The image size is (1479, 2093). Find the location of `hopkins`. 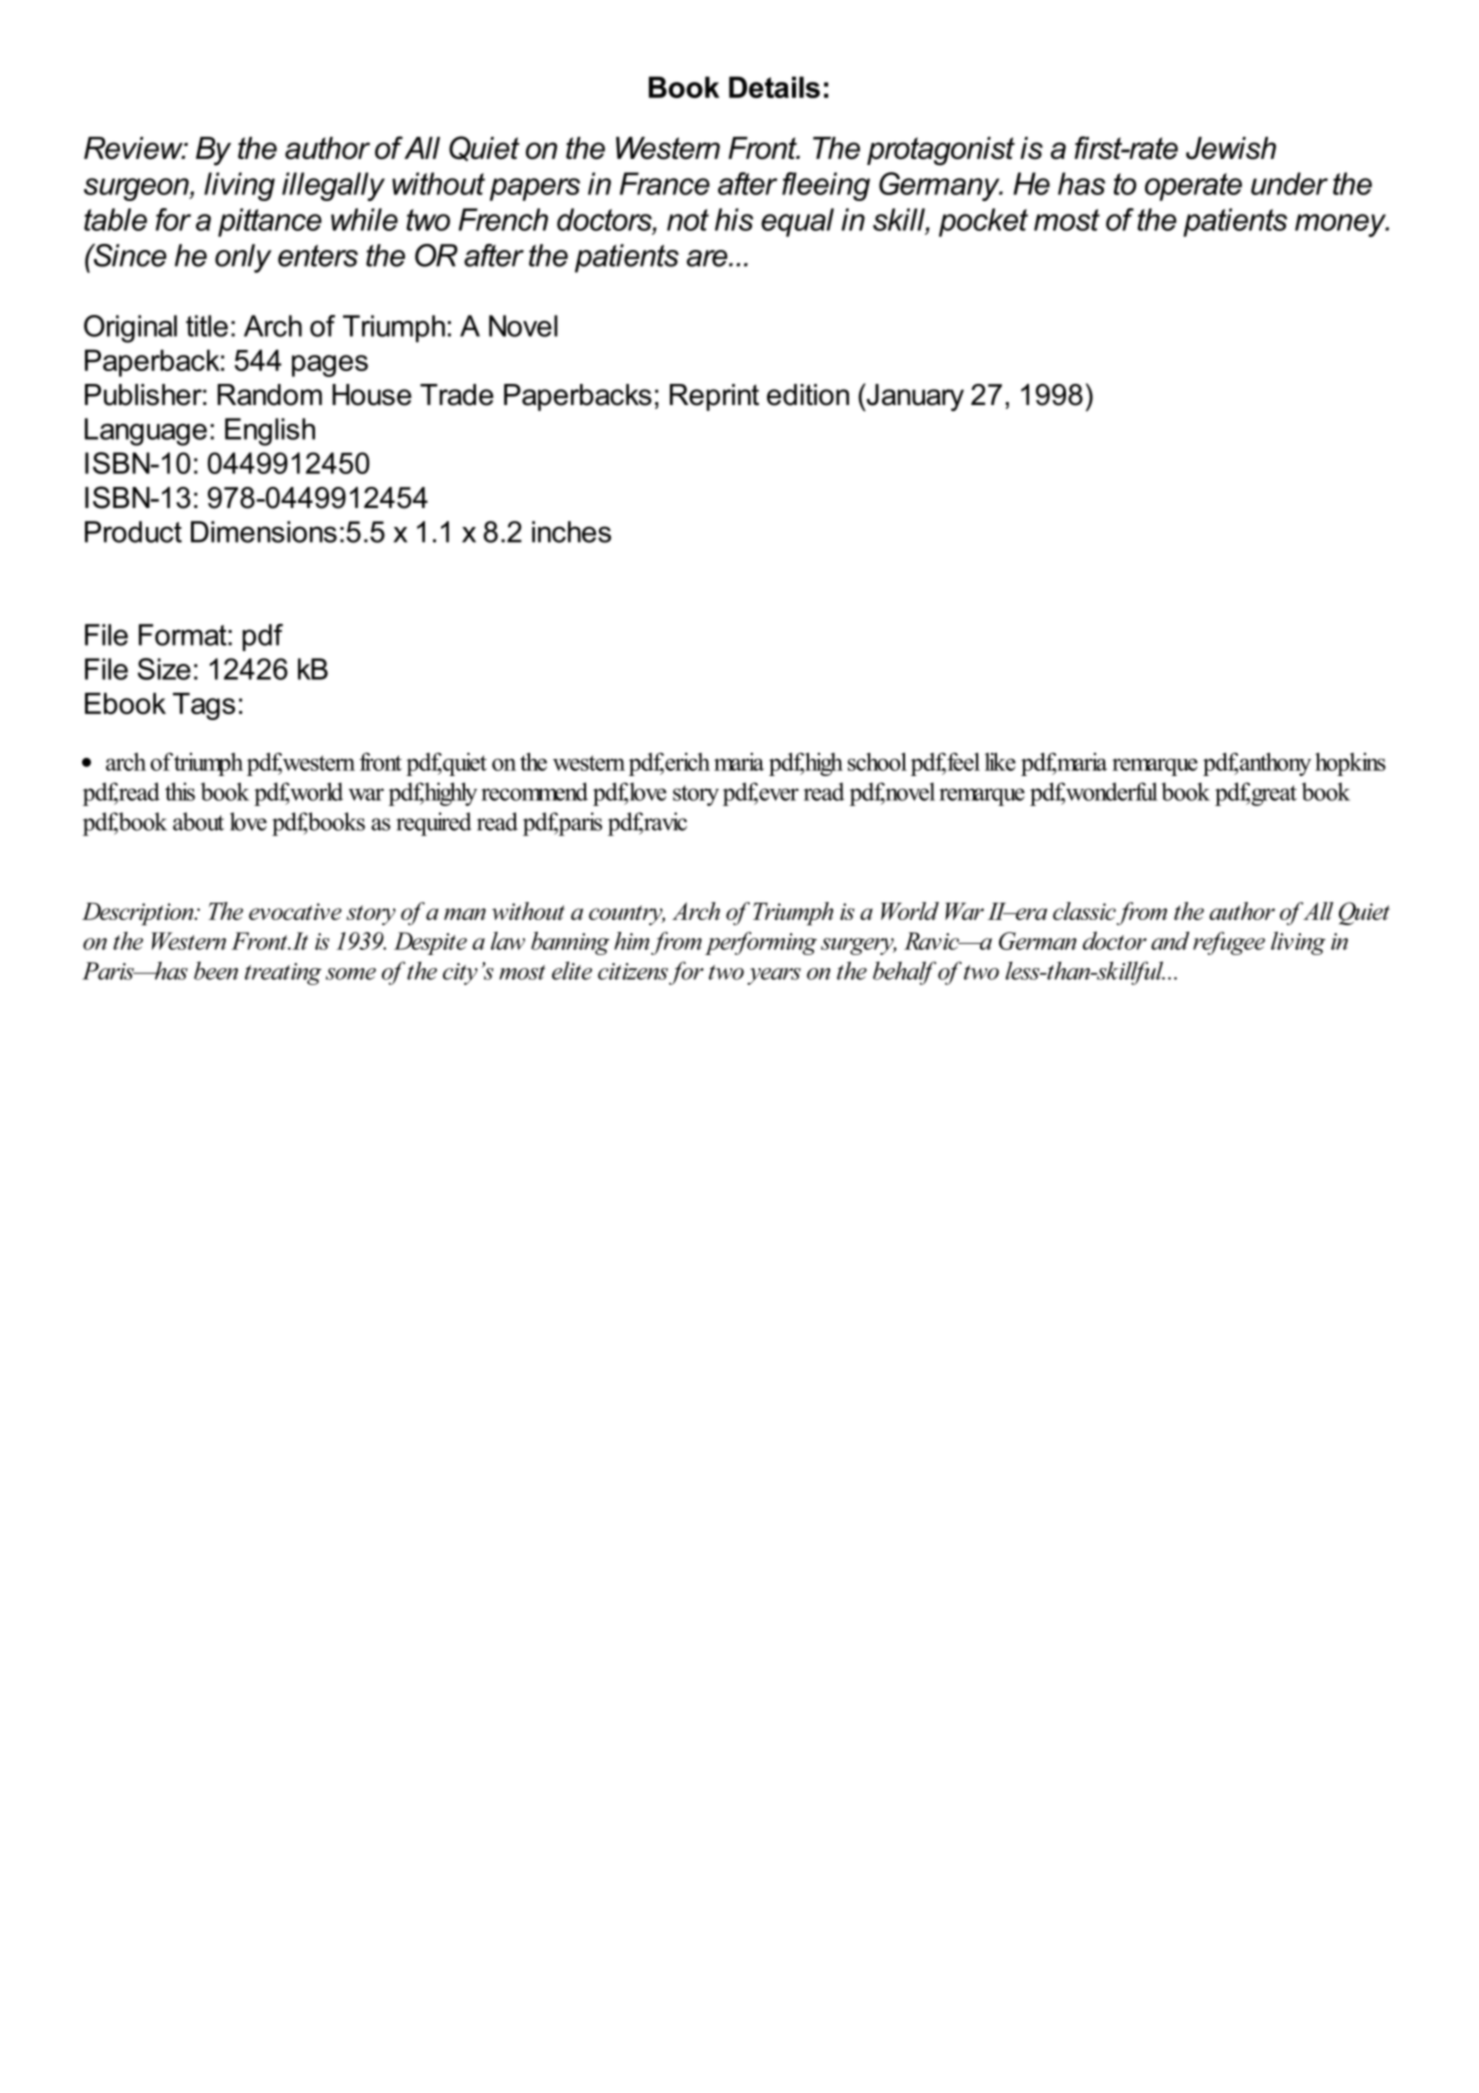

hopkins is located at coordinates (1350, 764).
